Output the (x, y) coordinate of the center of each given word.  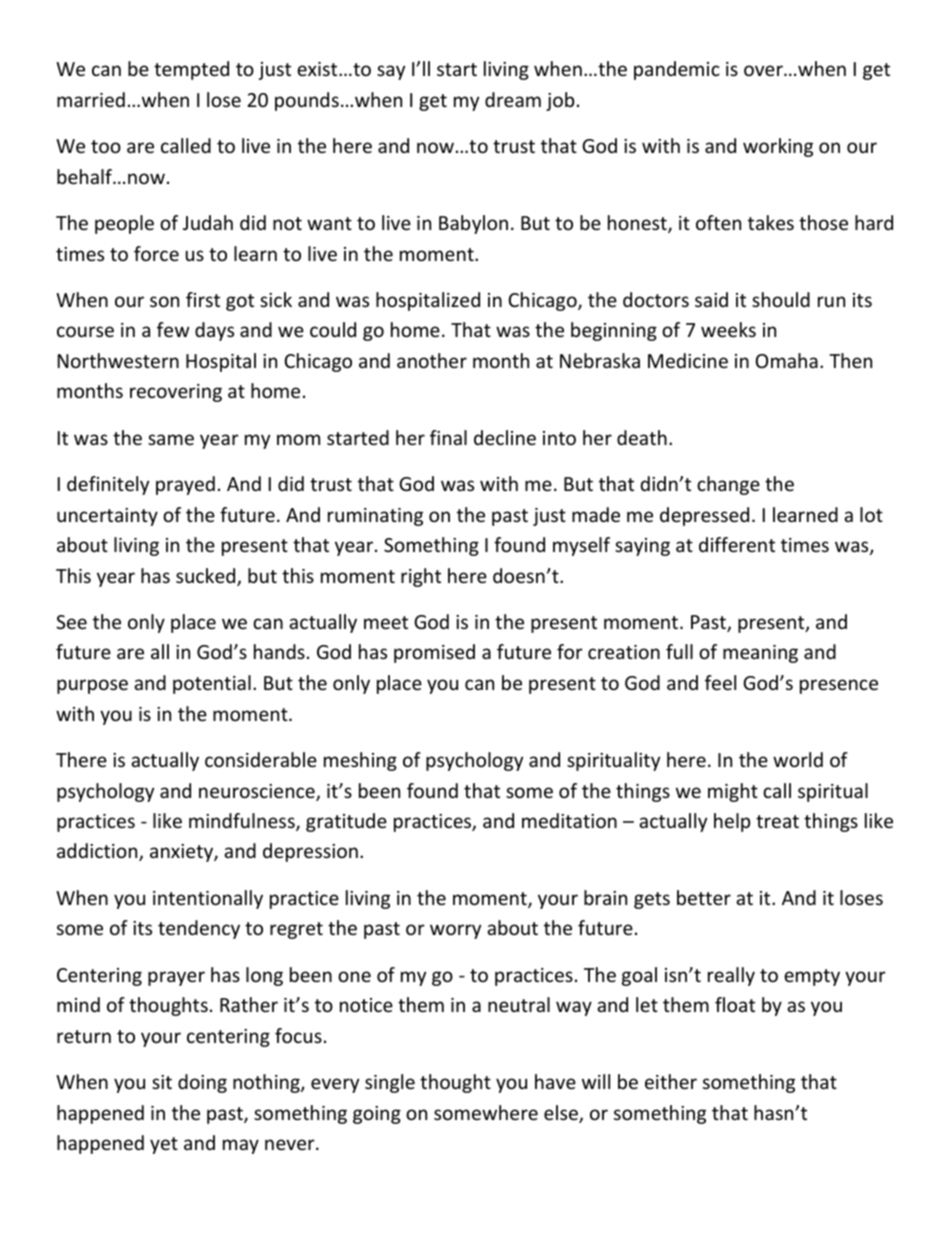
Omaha (787, 360)
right (421, 577)
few (173, 329)
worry (455, 931)
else (562, 1114)
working (778, 147)
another (432, 360)
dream (513, 99)
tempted (191, 70)
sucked (207, 577)
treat (777, 821)
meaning (760, 654)
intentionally (208, 899)
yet (164, 1145)
